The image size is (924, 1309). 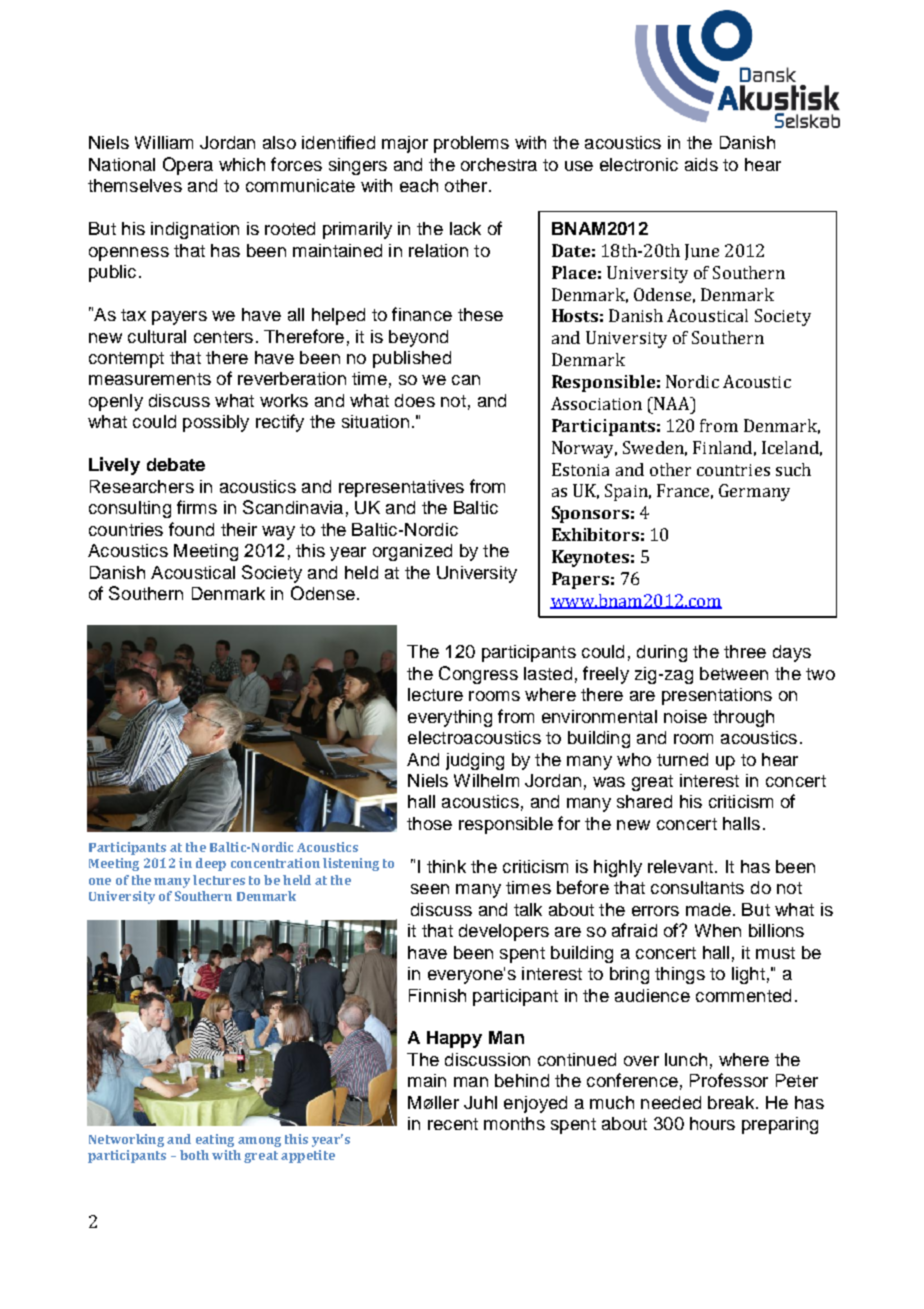 I want to click on hours, so click(x=712, y=1123).
